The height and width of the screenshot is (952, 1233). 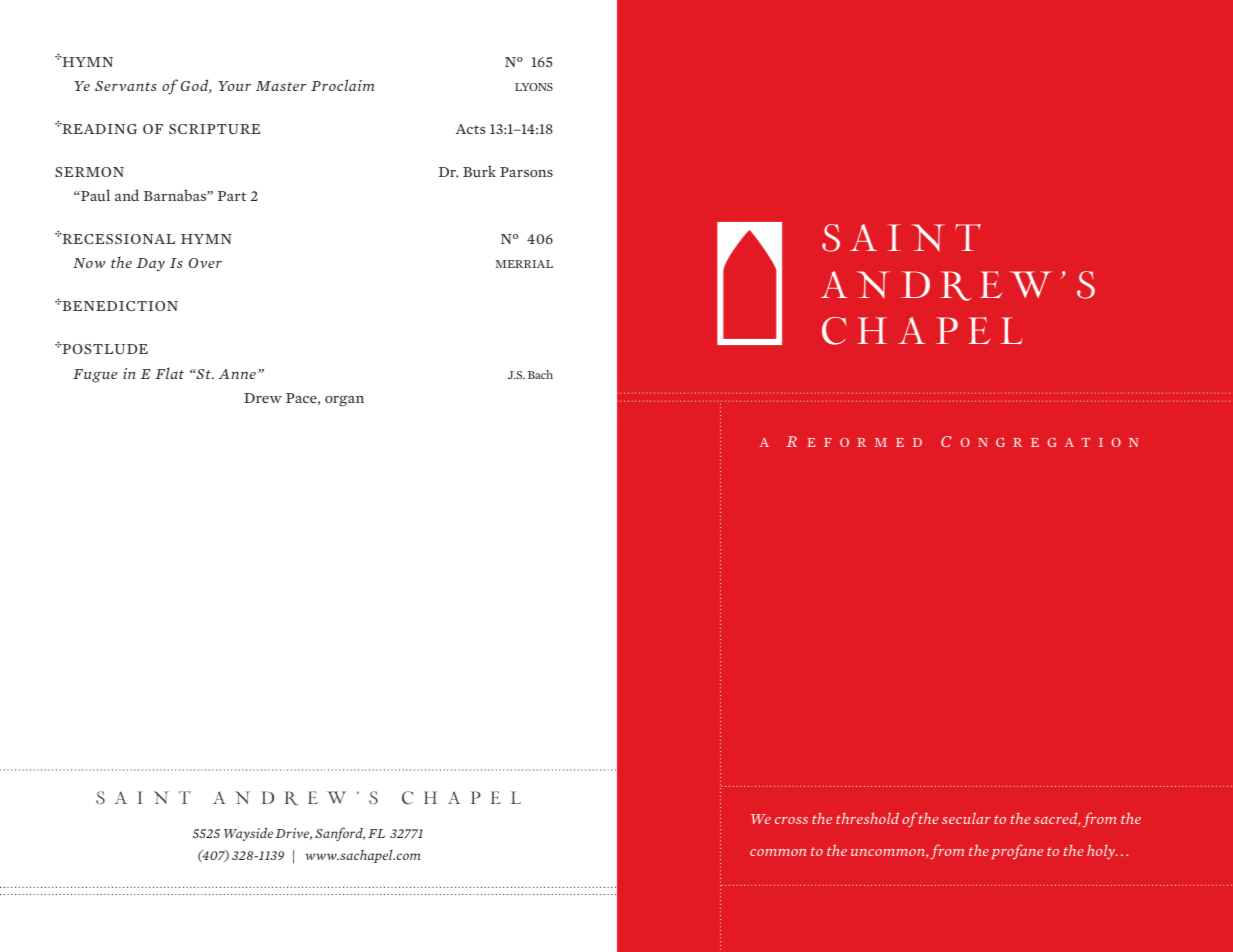 I want to click on holy, so click(x=1102, y=851).
